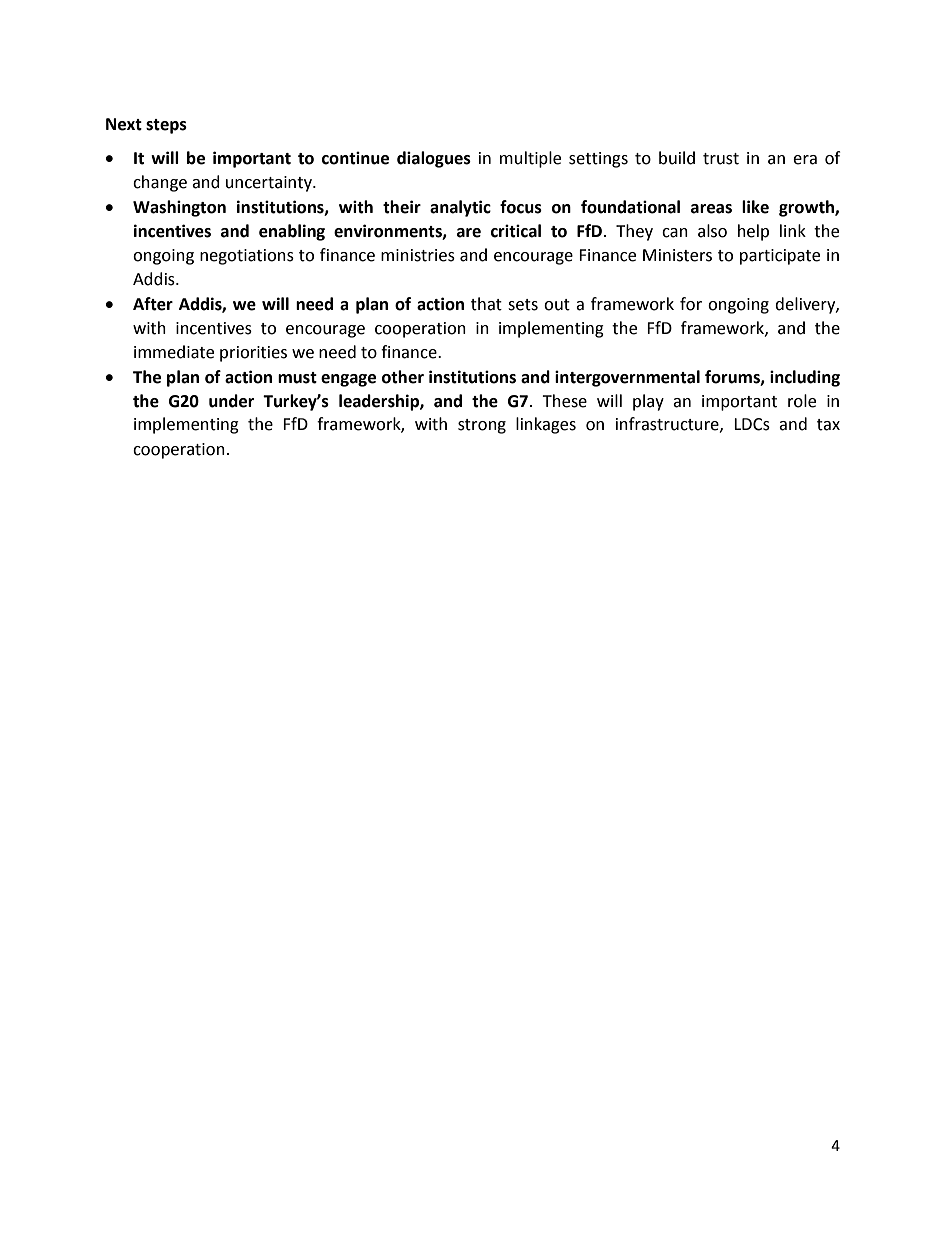  What do you see at coordinates (231, 401) in the screenshot?
I see `under` at bounding box center [231, 401].
